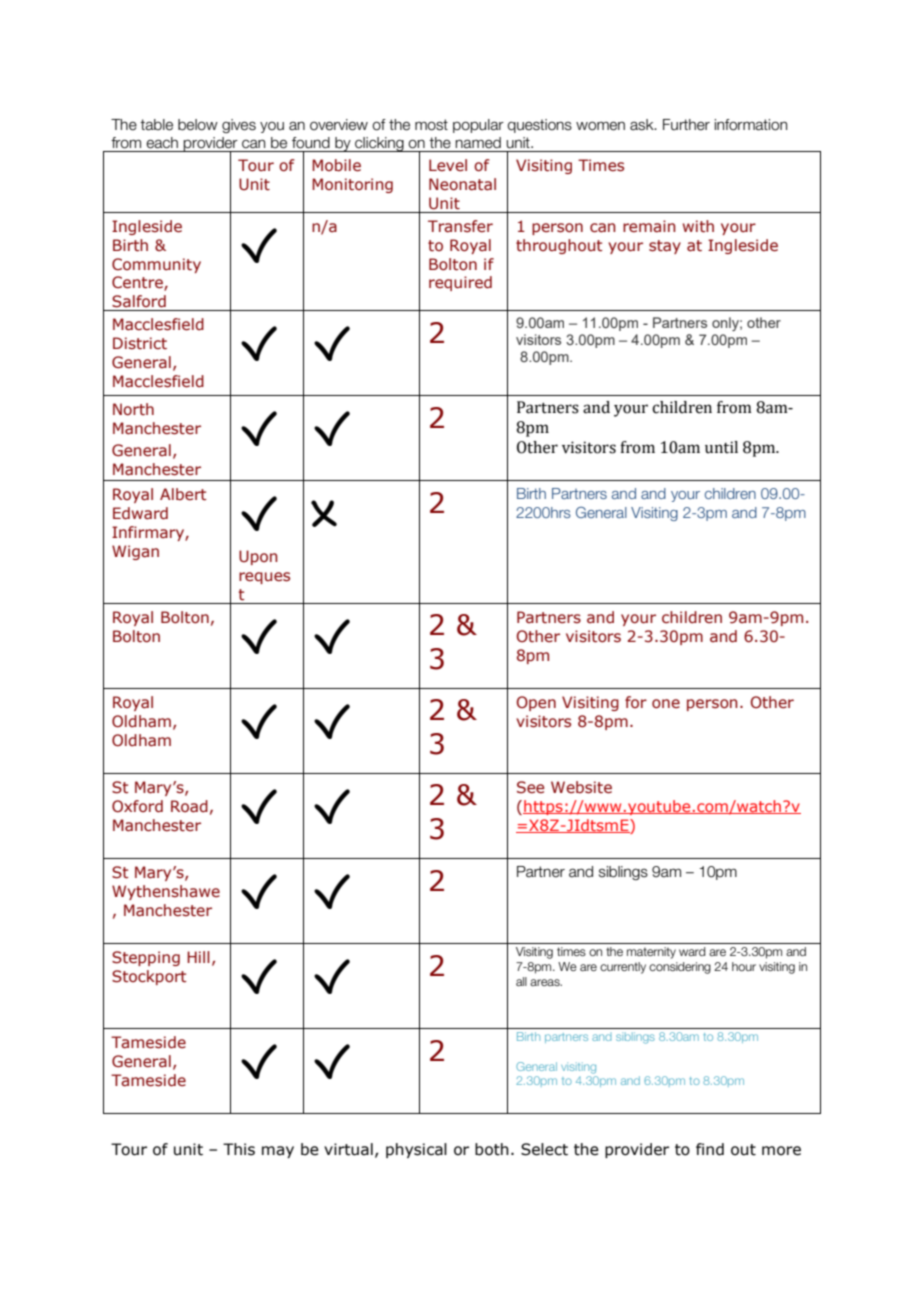 The width and height of the screenshot is (924, 1308). I want to click on required, so click(460, 283).
